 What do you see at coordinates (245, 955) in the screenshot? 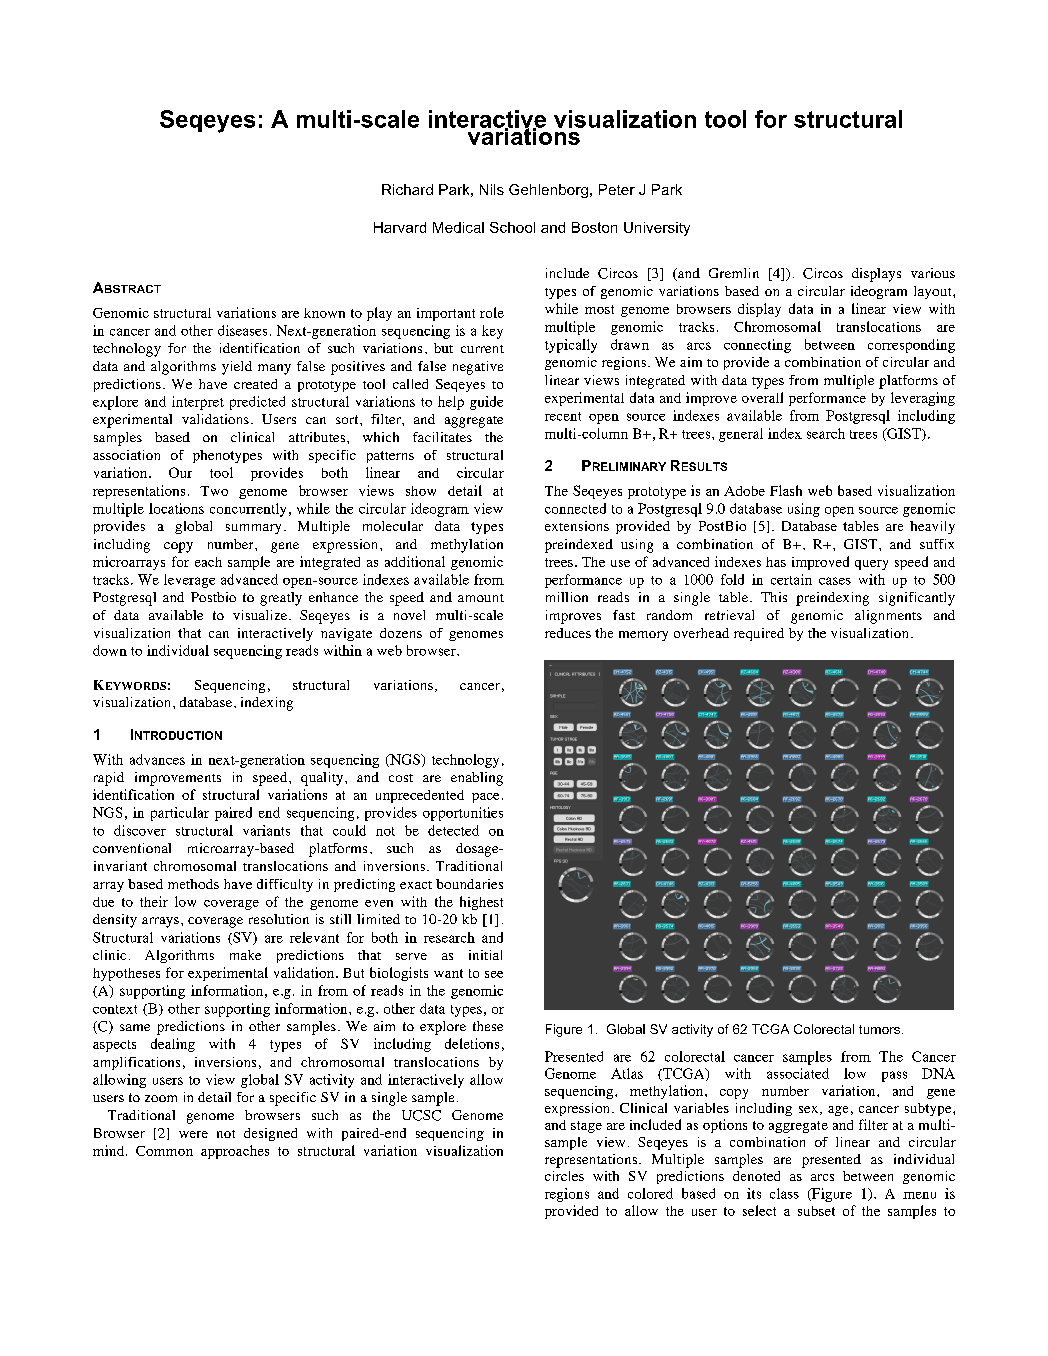
I see `make` at bounding box center [245, 955].
